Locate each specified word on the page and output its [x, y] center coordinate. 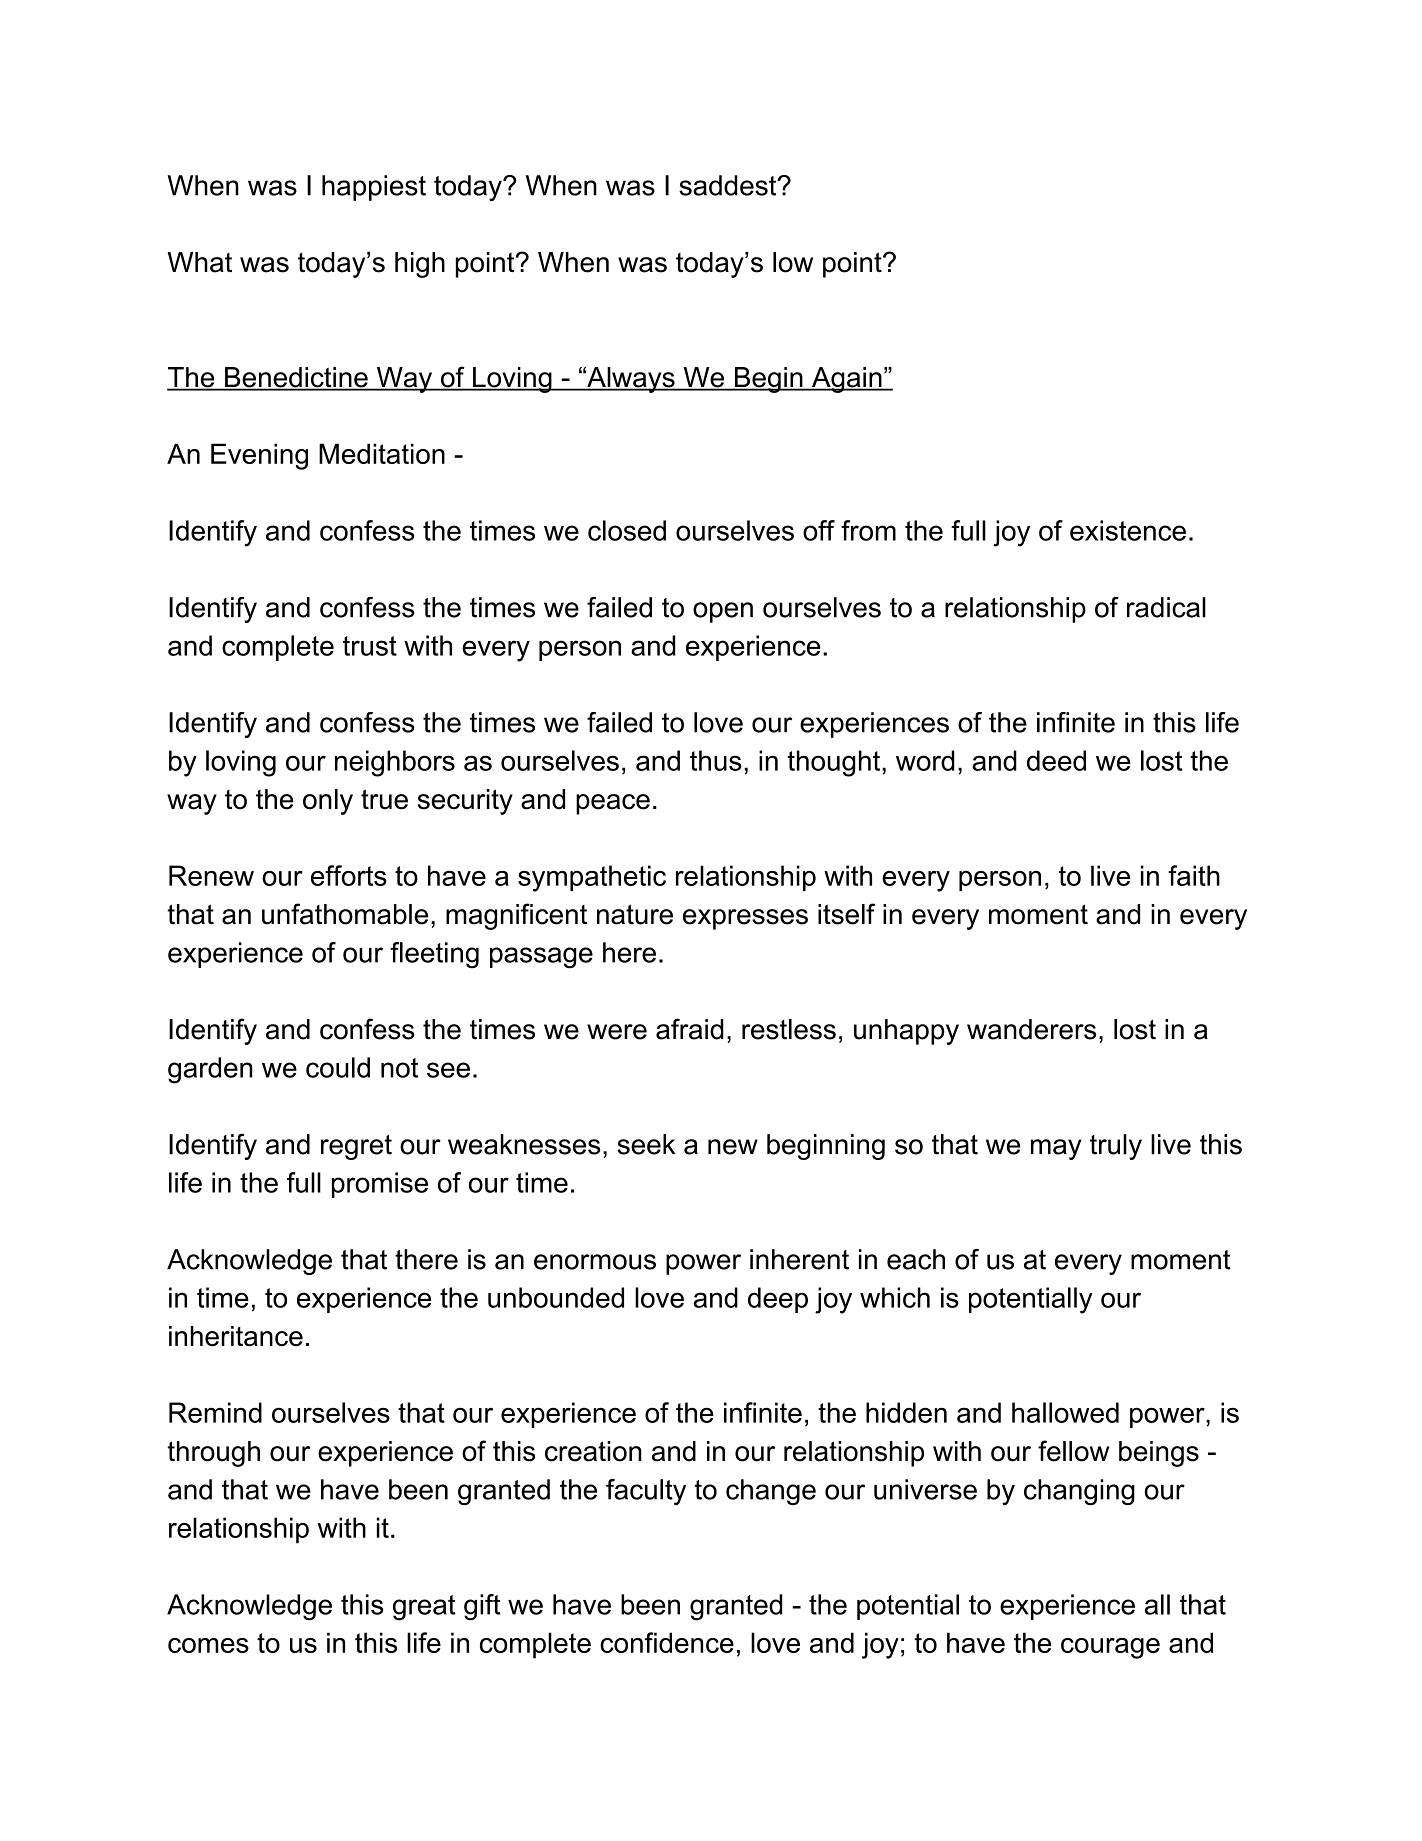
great [424, 1608]
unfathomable [345, 914]
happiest [374, 188]
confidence [667, 1642]
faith [1194, 875]
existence [1128, 530]
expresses [745, 919]
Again [847, 380]
